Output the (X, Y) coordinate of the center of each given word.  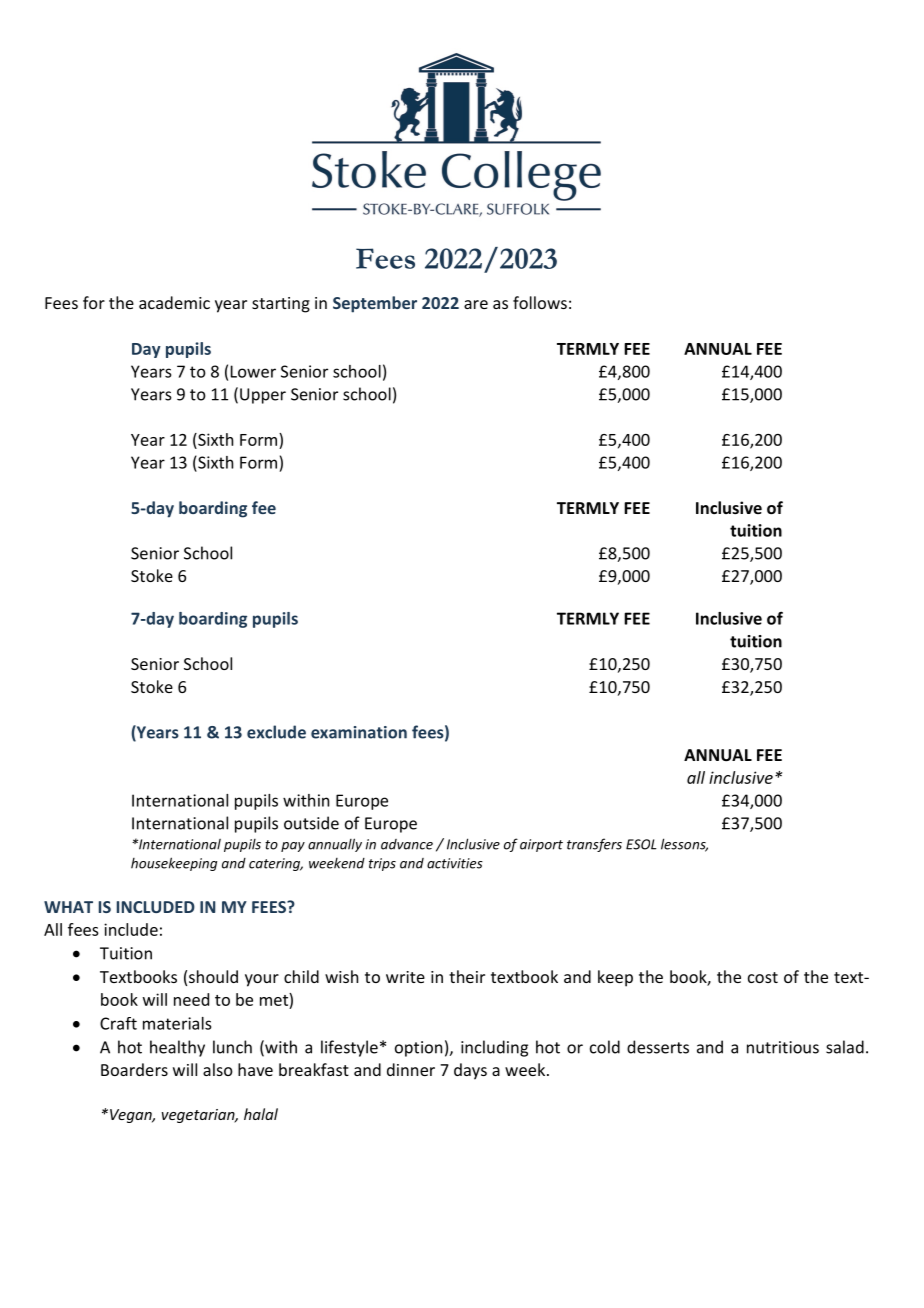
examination (359, 732)
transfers (594, 845)
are (476, 304)
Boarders (134, 1069)
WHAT (68, 907)
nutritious (783, 1047)
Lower (253, 371)
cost (763, 977)
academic (174, 302)
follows (540, 302)
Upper (263, 396)
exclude (276, 732)
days (470, 1071)
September (375, 304)
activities (455, 863)
